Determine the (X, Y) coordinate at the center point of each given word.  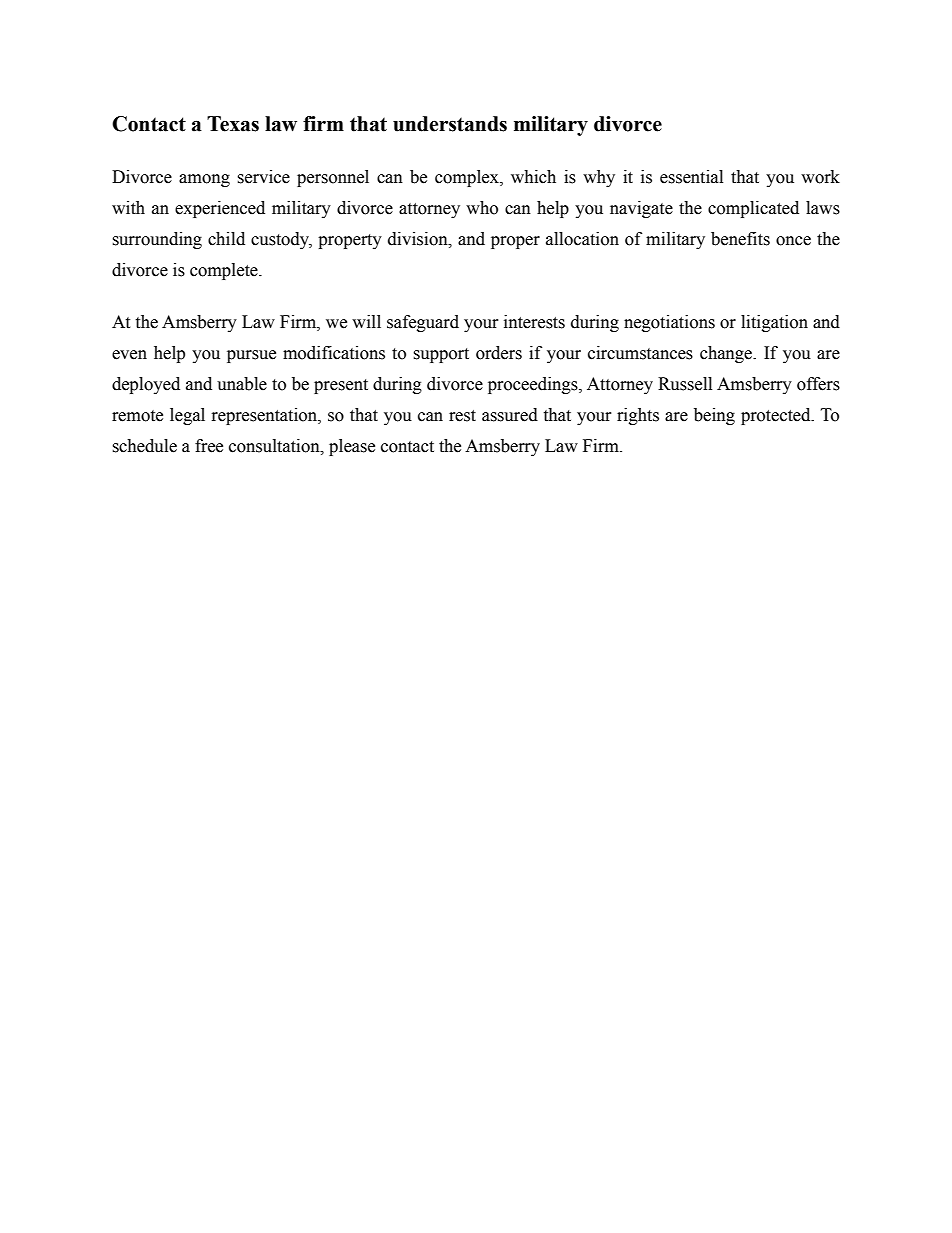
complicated (753, 209)
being (714, 416)
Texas (233, 124)
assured (510, 415)
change (727, 354)
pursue (251, 356)
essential (691, 177)
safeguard (423, 323)
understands (450, 124)
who (482, 208)
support (441, 355)
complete (225, 271)
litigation (774, 323)
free (209, 446)
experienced (220, 209)
